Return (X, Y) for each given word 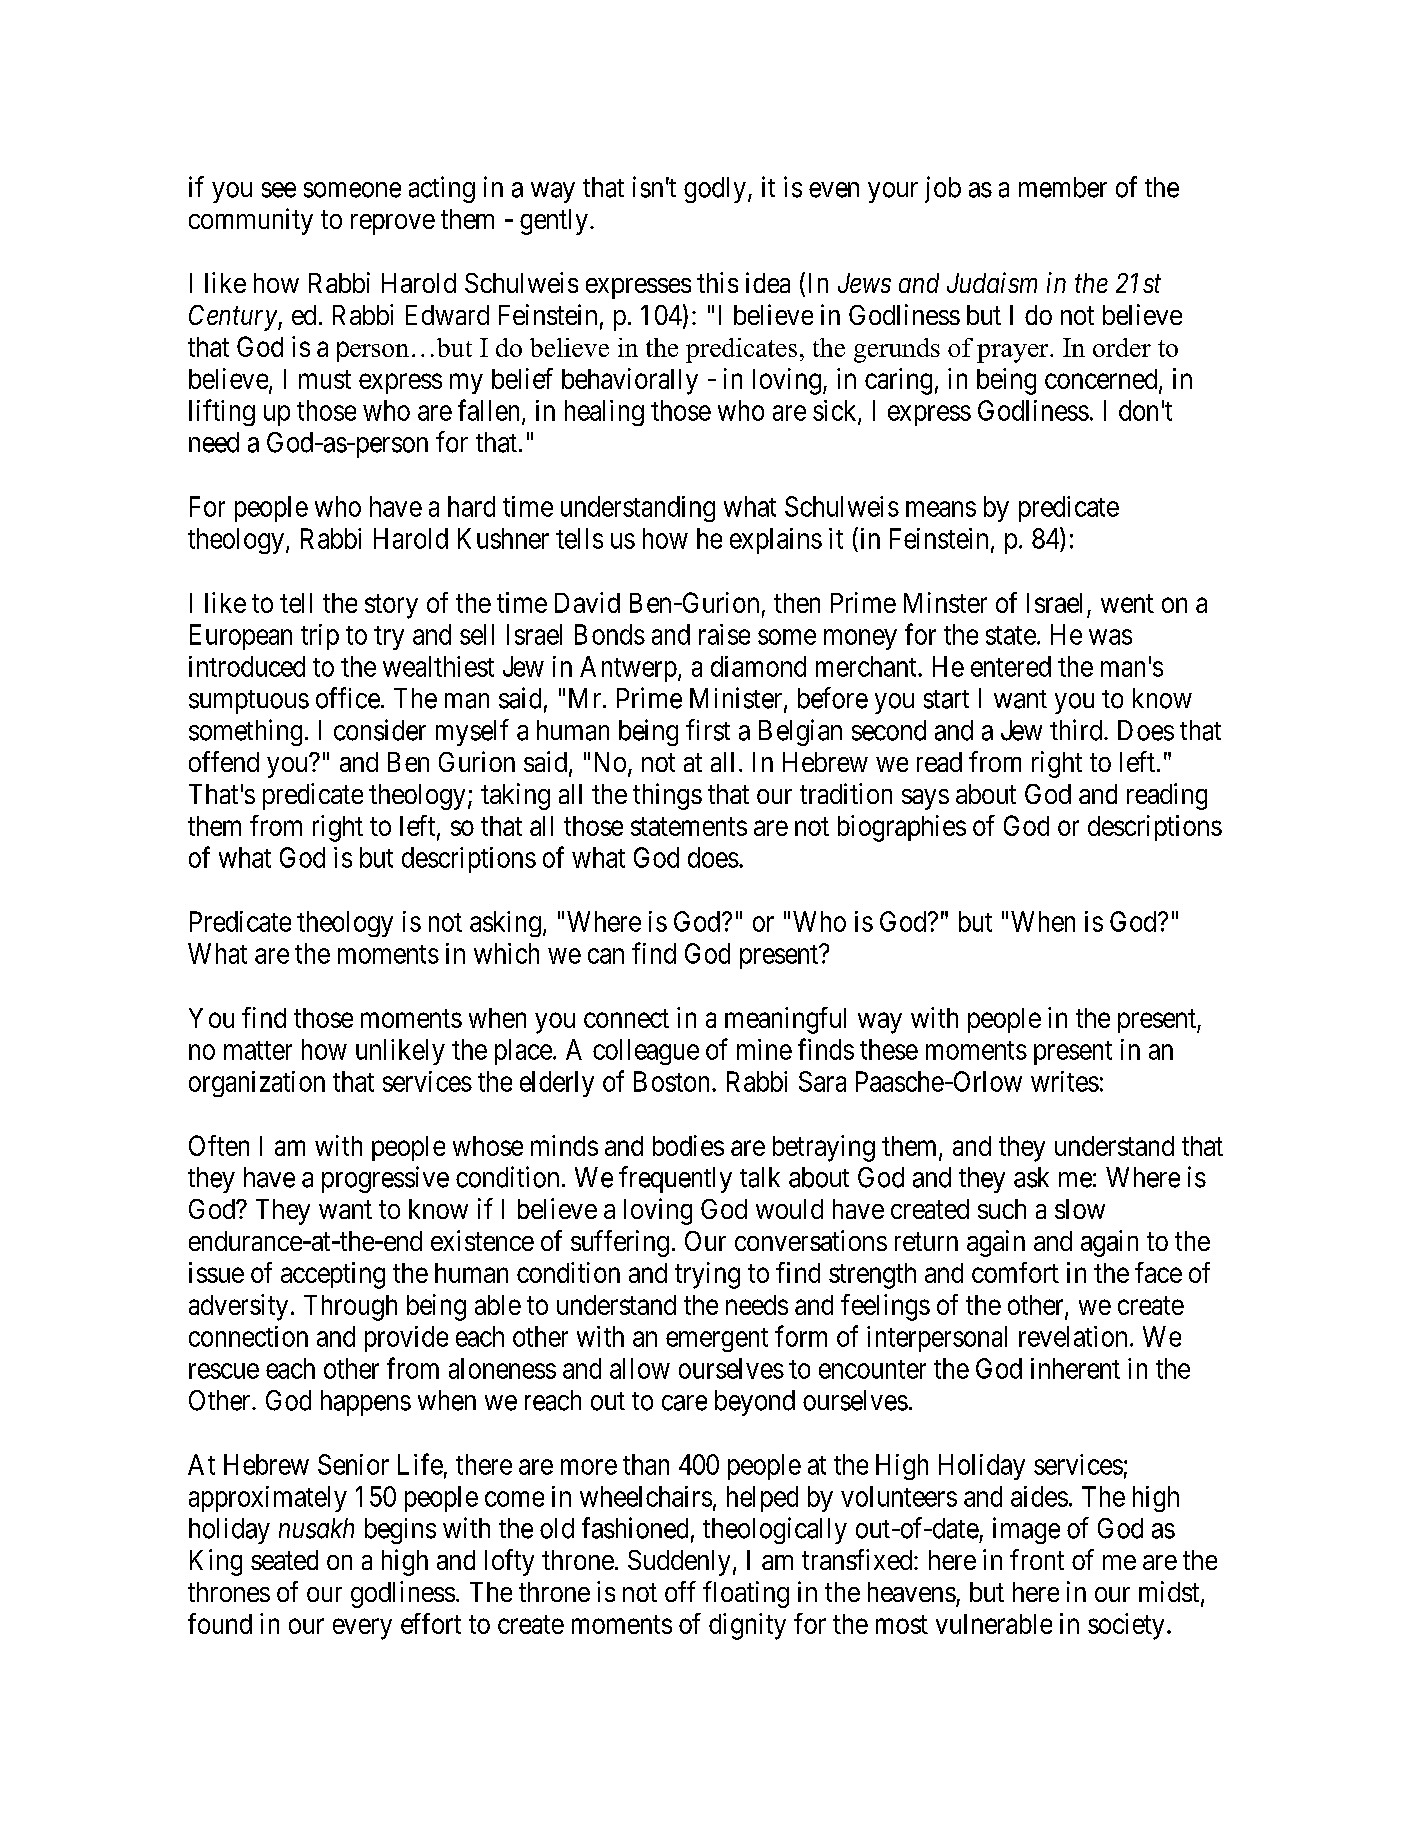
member (1063, 187)
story (391, 606)
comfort (1015, 1272)
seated (284, 1560)
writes (1065, 1081)
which (506, 953)
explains (776, 541)
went (1127, 603)
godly (715, 190)
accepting (333, 1275)
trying (707, 1275)
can (606, 956)
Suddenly (679, 1563)
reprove (393, 224)
